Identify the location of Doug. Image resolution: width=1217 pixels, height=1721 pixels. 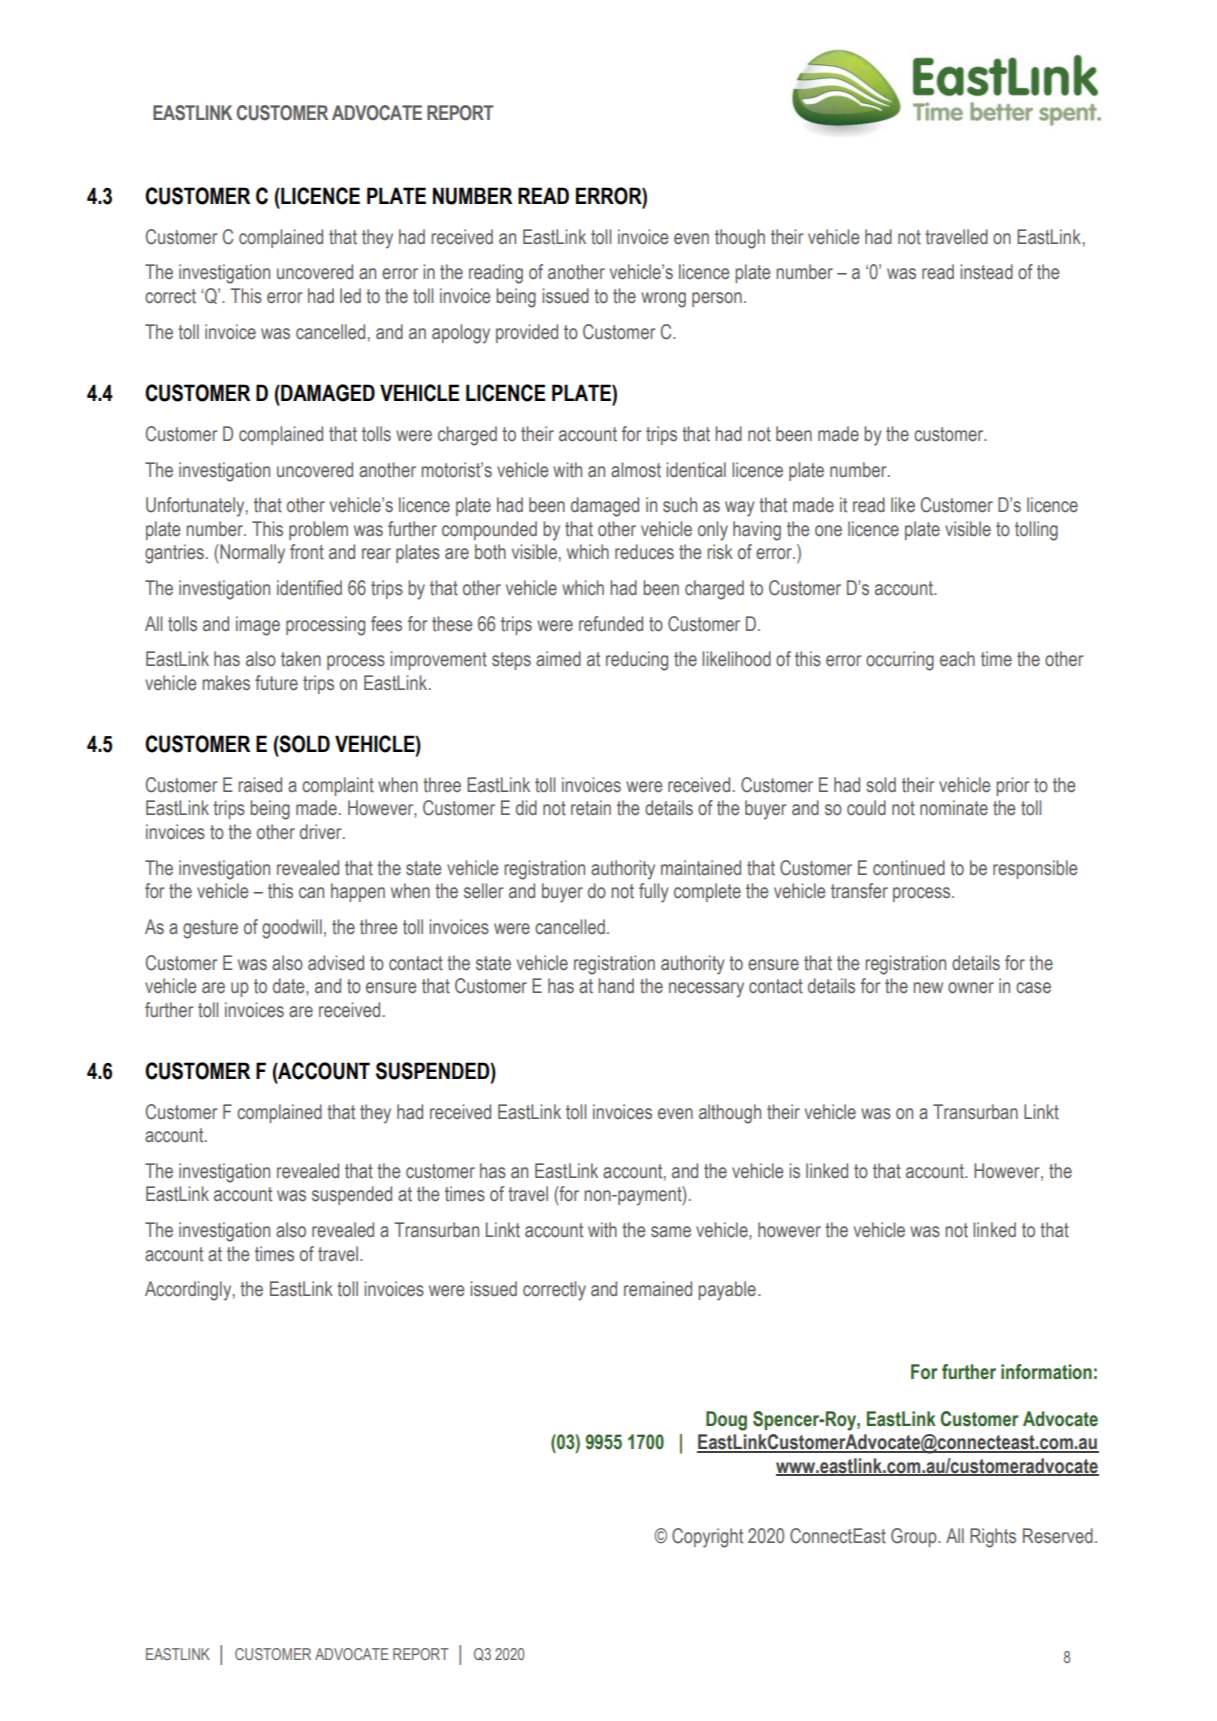
(726, 1421).
